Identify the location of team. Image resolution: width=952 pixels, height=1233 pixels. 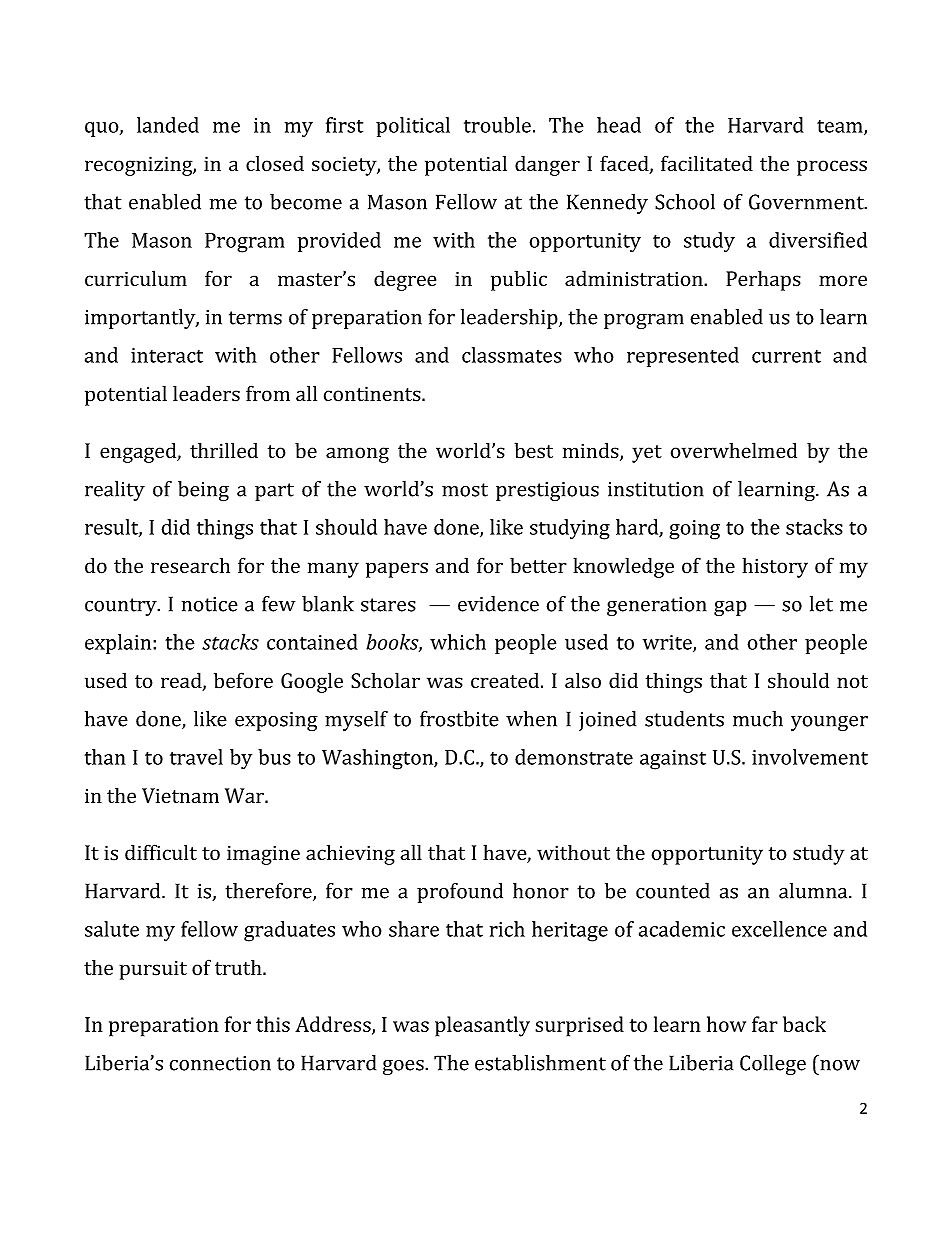
(841, 127).
